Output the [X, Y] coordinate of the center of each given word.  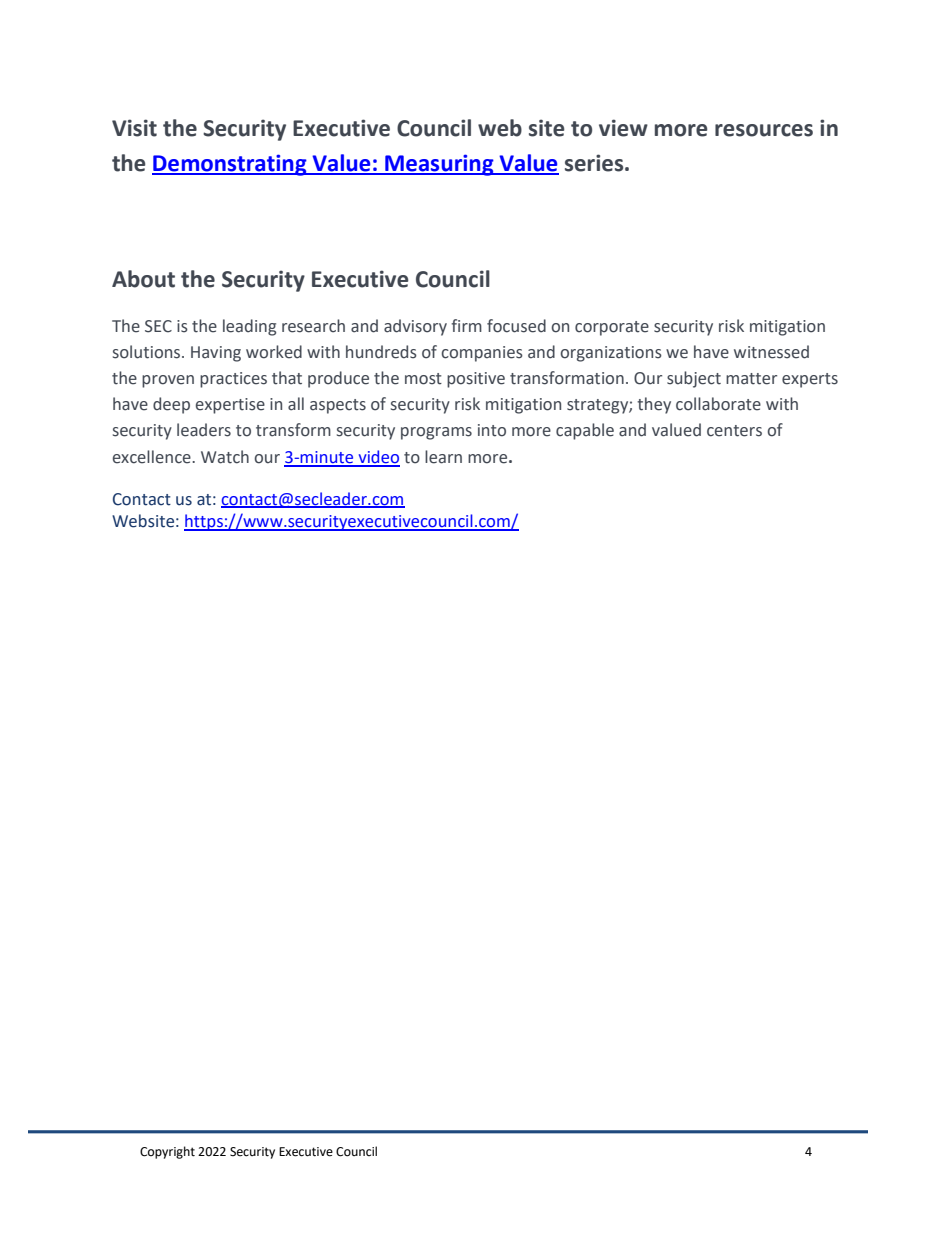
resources [764, 130]
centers [734, 431]
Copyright [167, 1152]
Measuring [439, 165]
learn [443, 457]
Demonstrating [230, 165]
